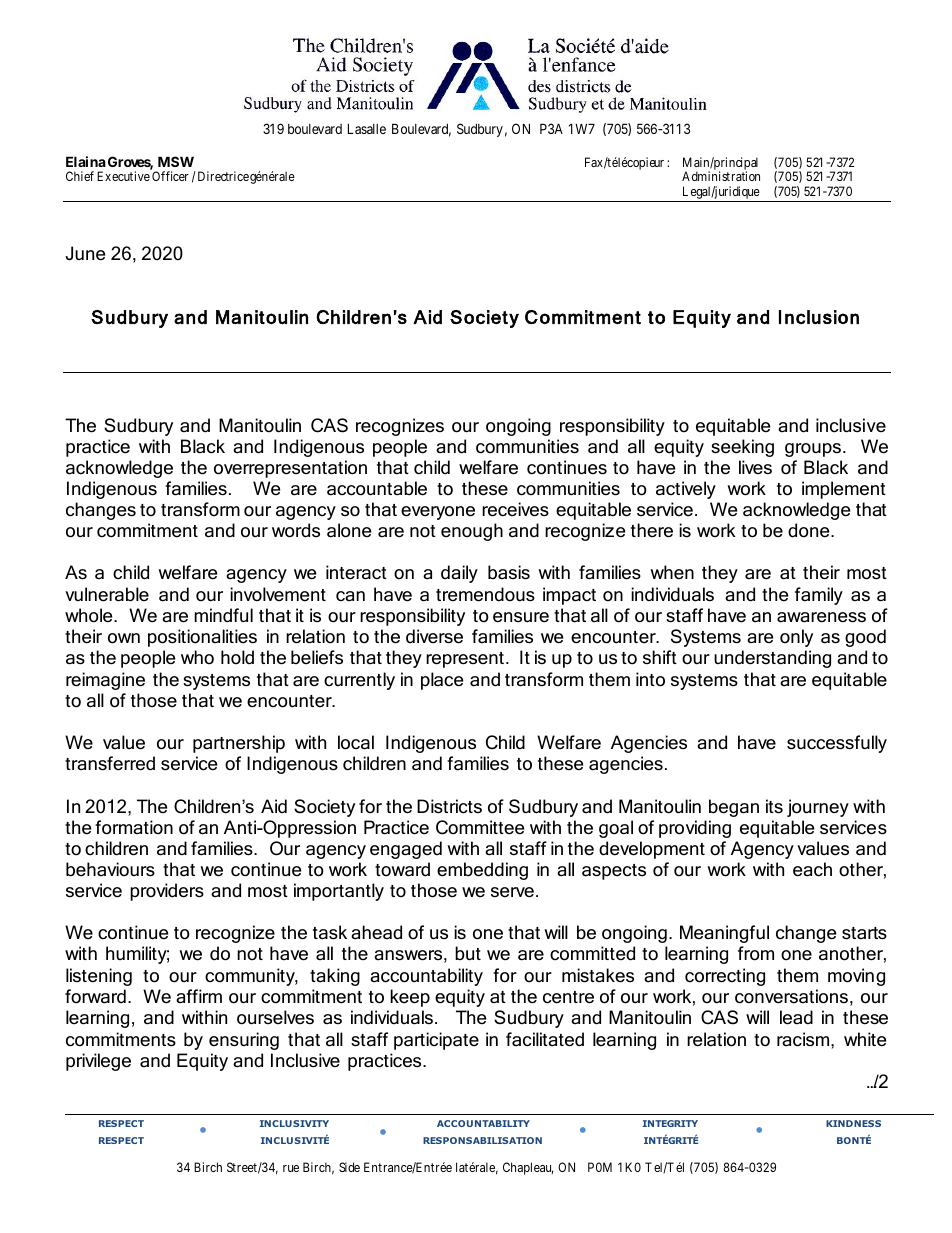 This screenshot has width=952, height=1233. What do you see at coordinates (721, 176) in the screenshot?
I see `Administration` at bounding box center [721, 176].
